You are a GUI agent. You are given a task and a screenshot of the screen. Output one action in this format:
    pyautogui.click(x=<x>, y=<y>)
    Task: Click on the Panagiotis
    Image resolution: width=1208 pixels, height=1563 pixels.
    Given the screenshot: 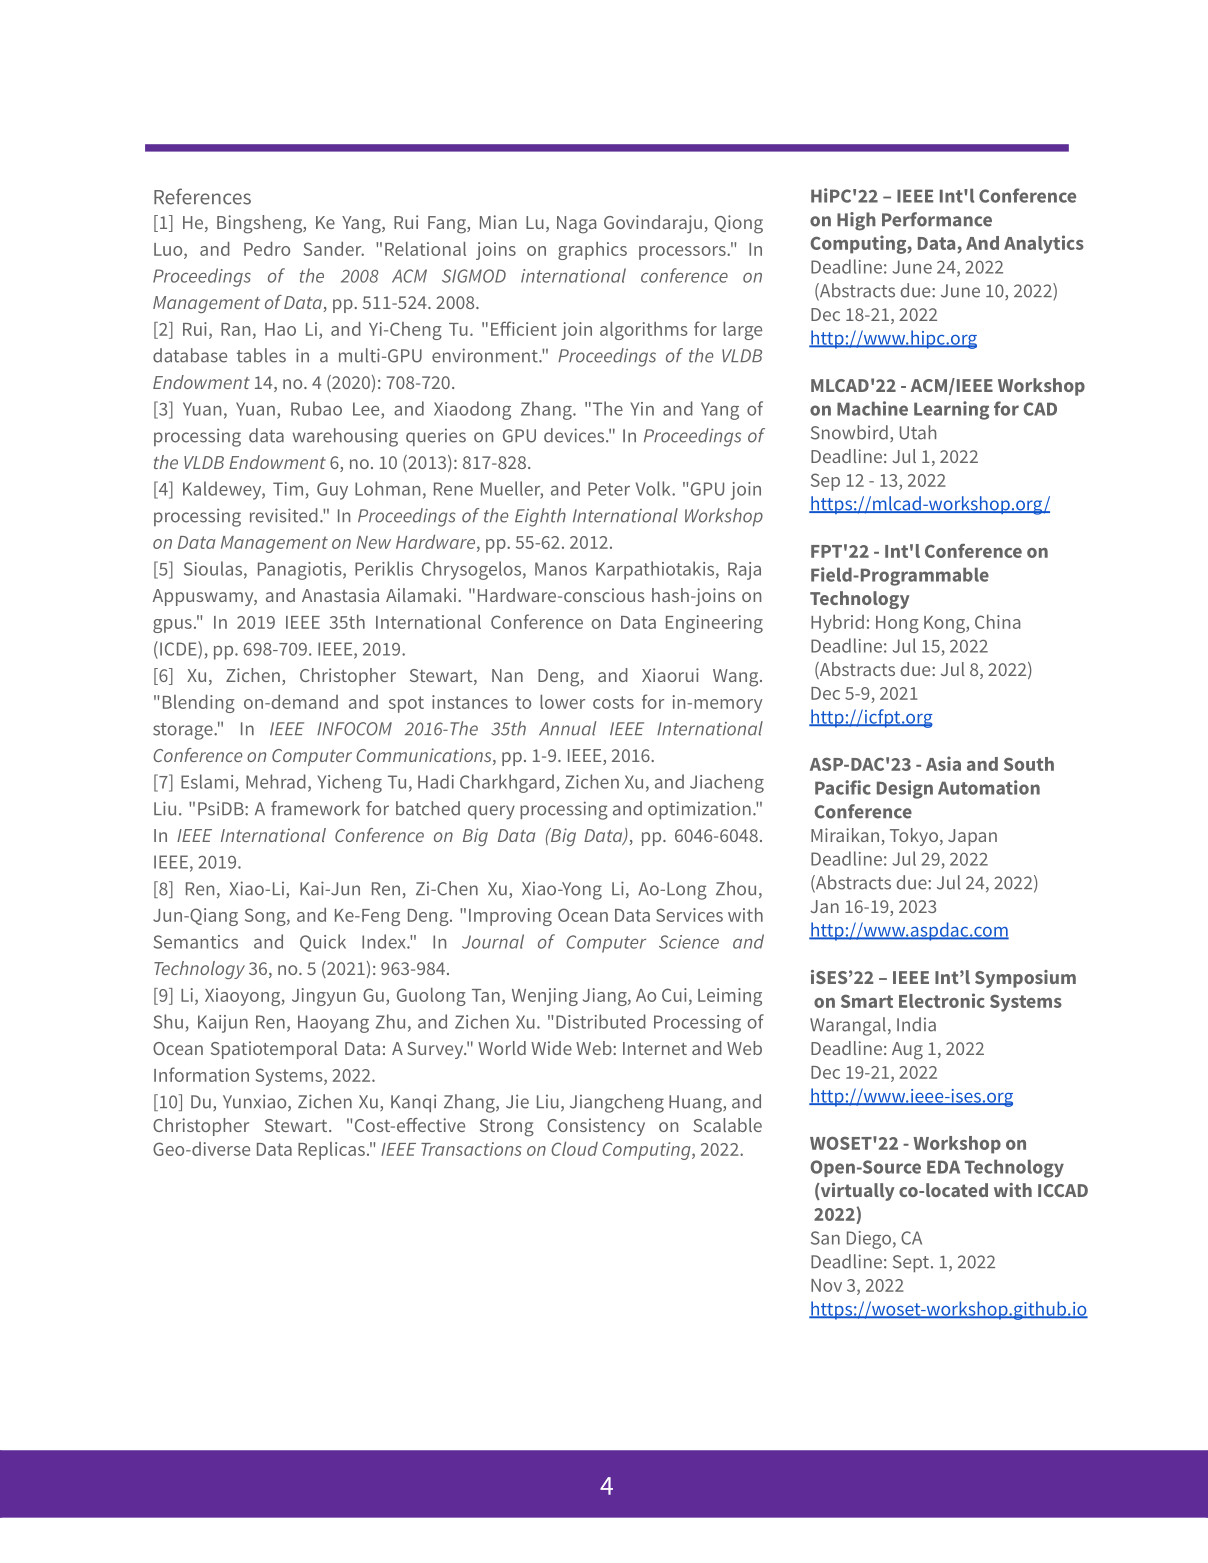 What is the action you would take?
    pyautogui.click(x=301, y=571)
